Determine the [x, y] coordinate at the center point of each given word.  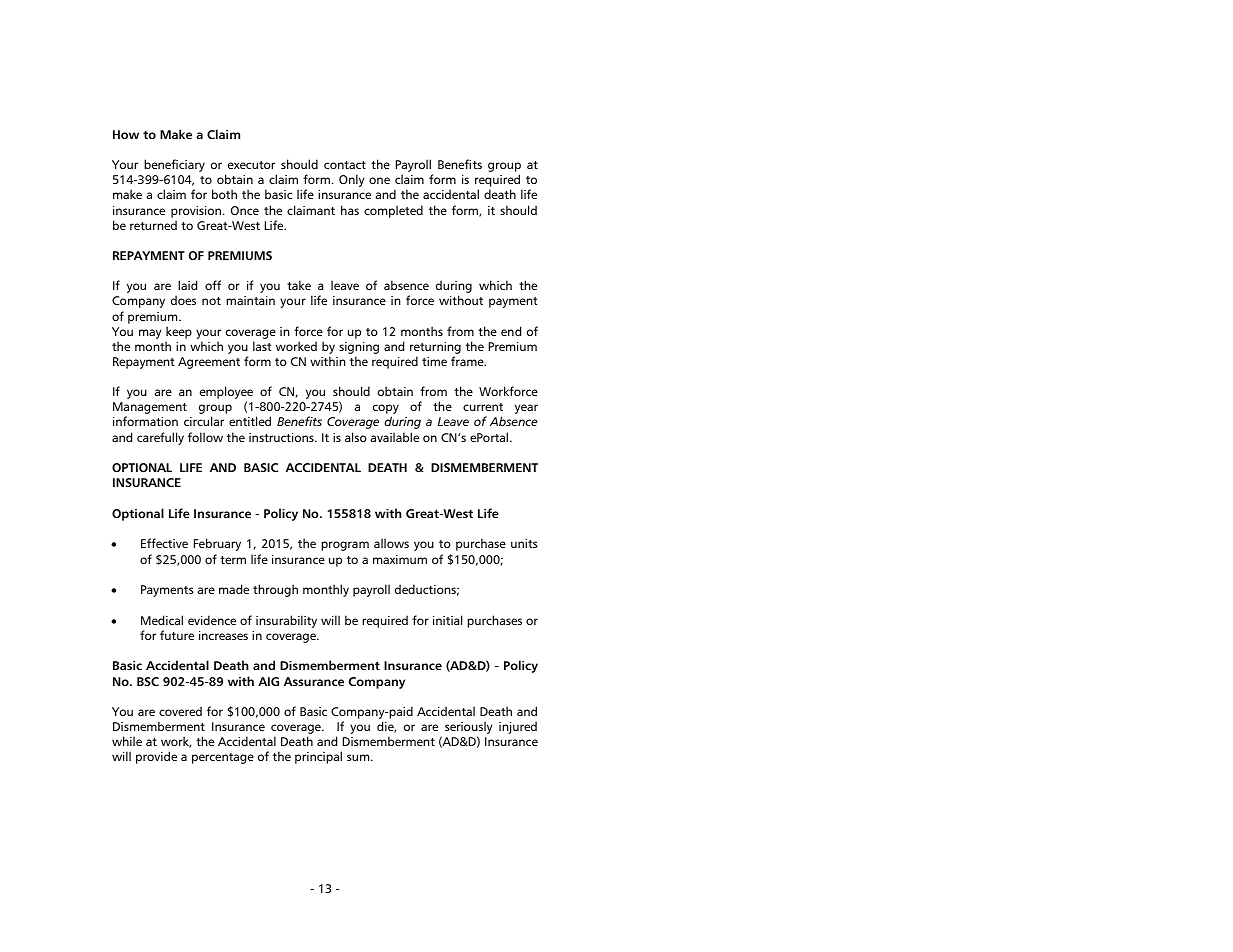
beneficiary [174, 165]
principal [318, 757]
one [379, 180]
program [345, 546]
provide [156, 757]
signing [359, 349]
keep [179, 332]
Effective [164, 543]
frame [468, 361]
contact [345, 165]
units [524, 543]
